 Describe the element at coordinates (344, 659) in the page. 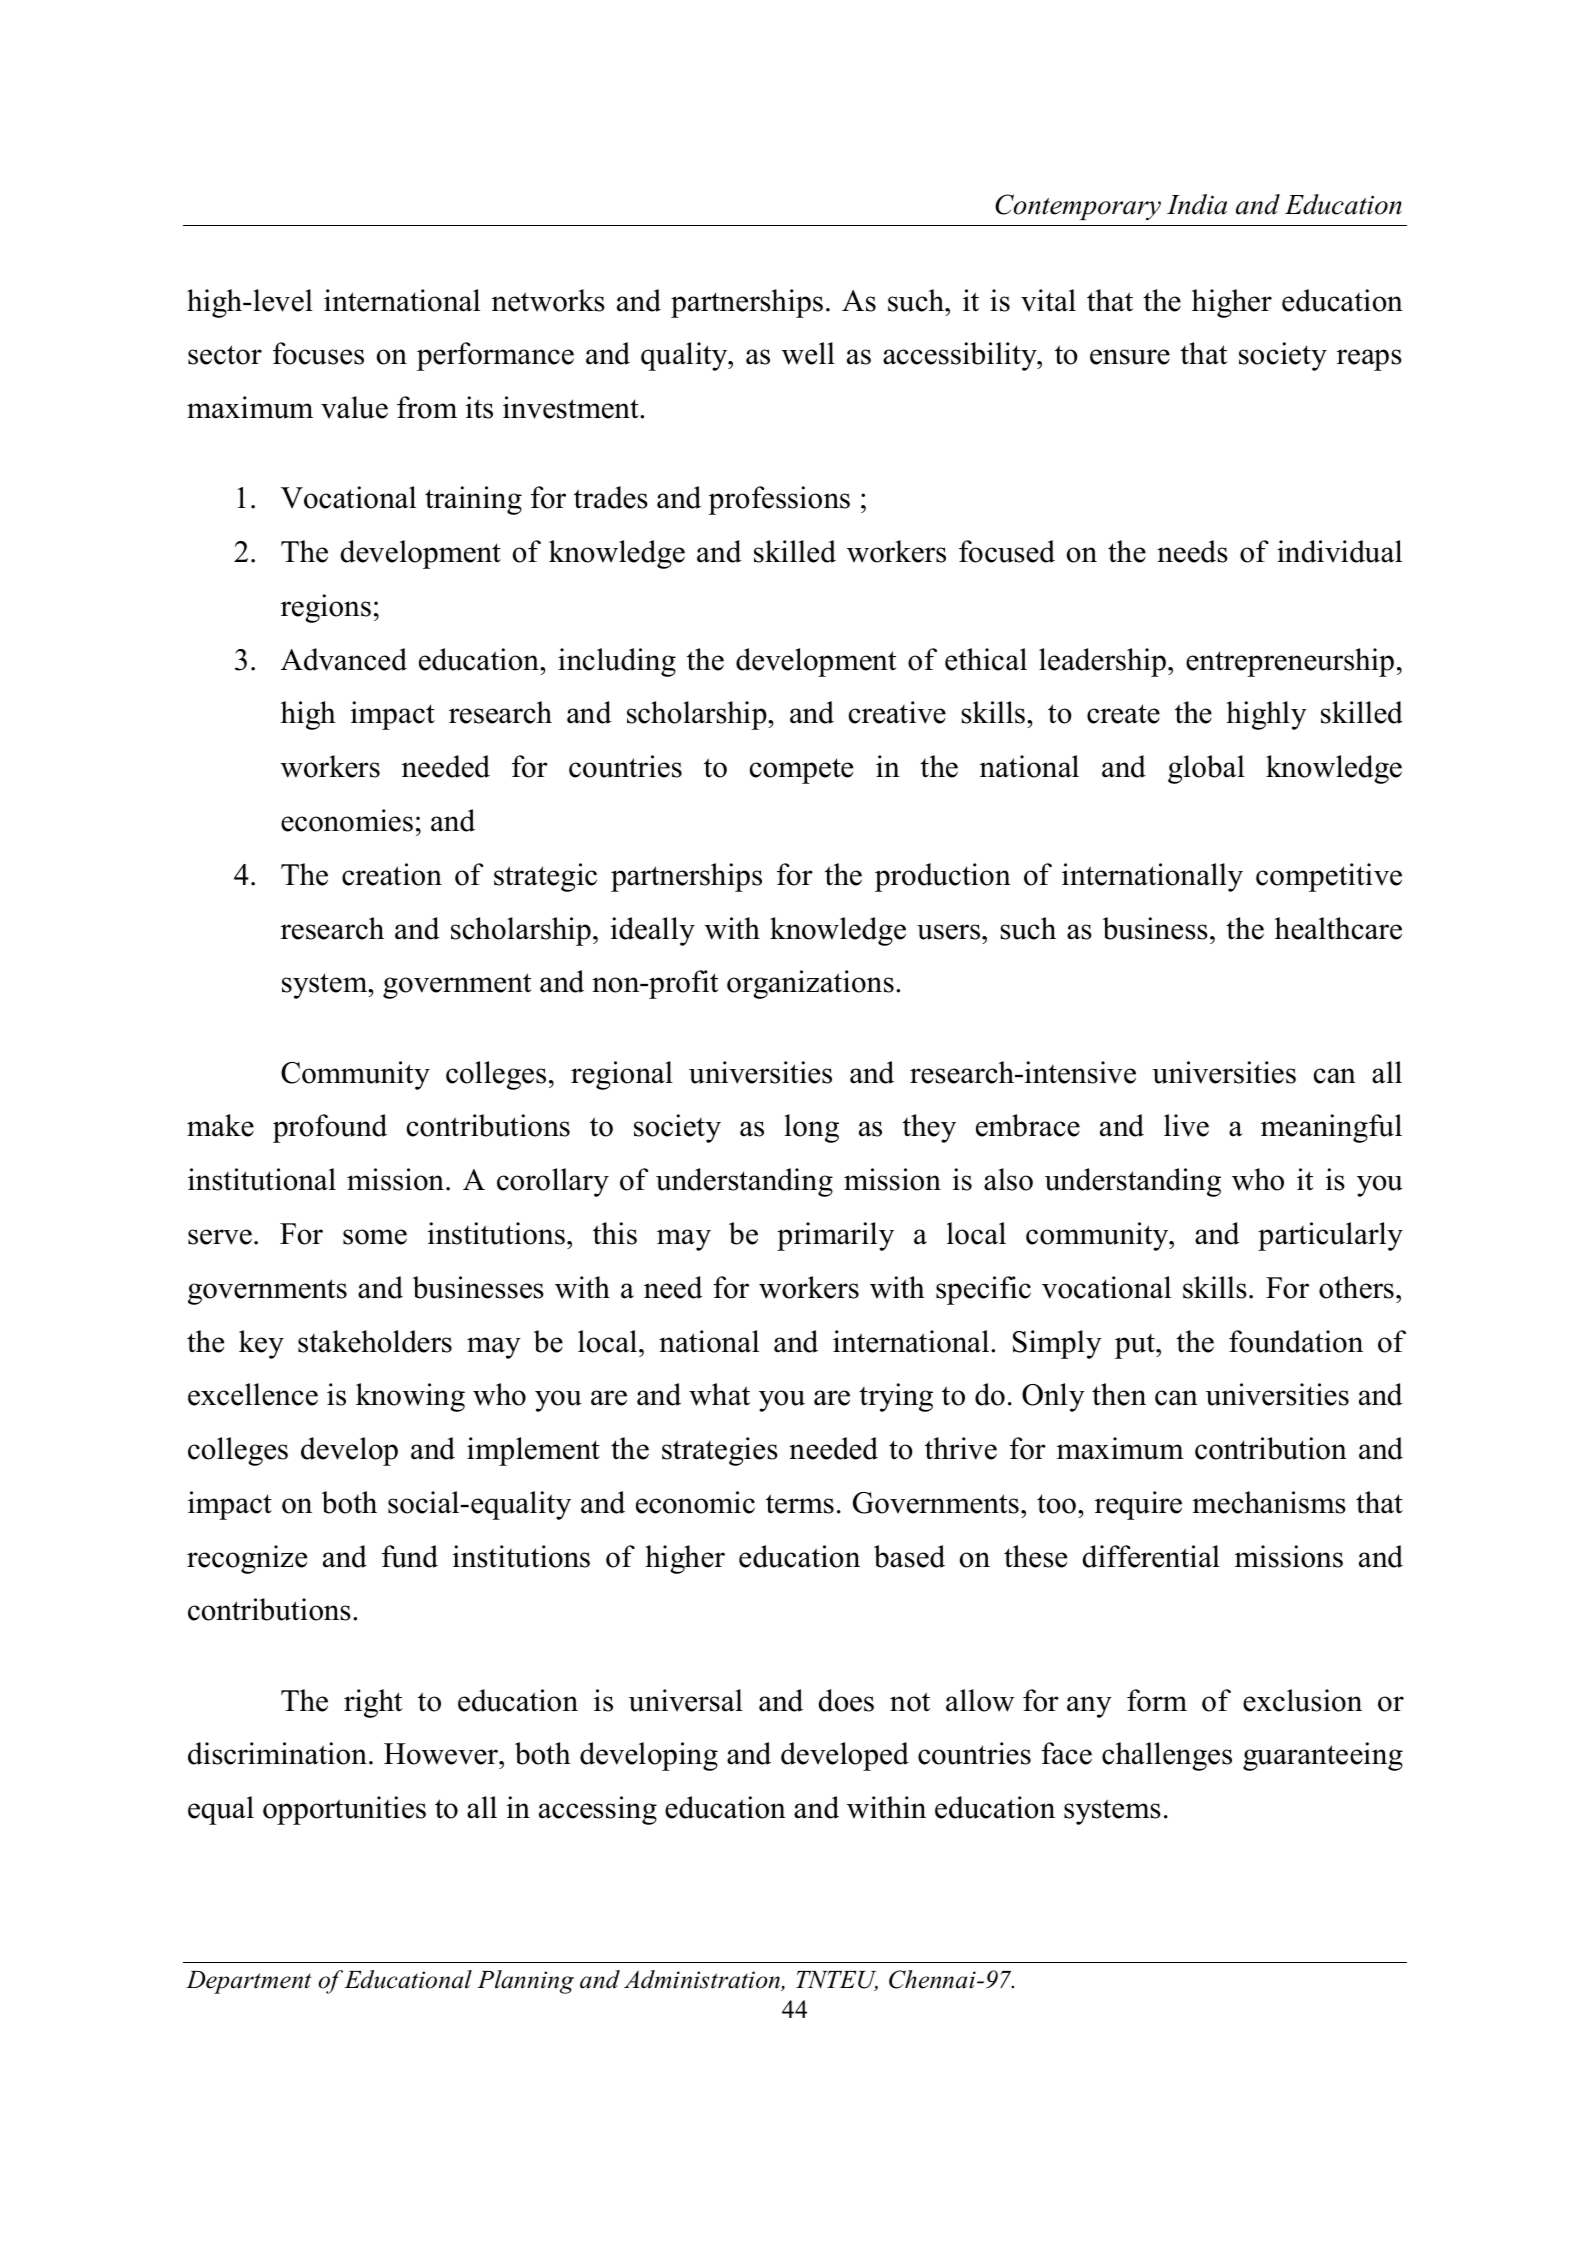

I see `Advanced` at that location.
